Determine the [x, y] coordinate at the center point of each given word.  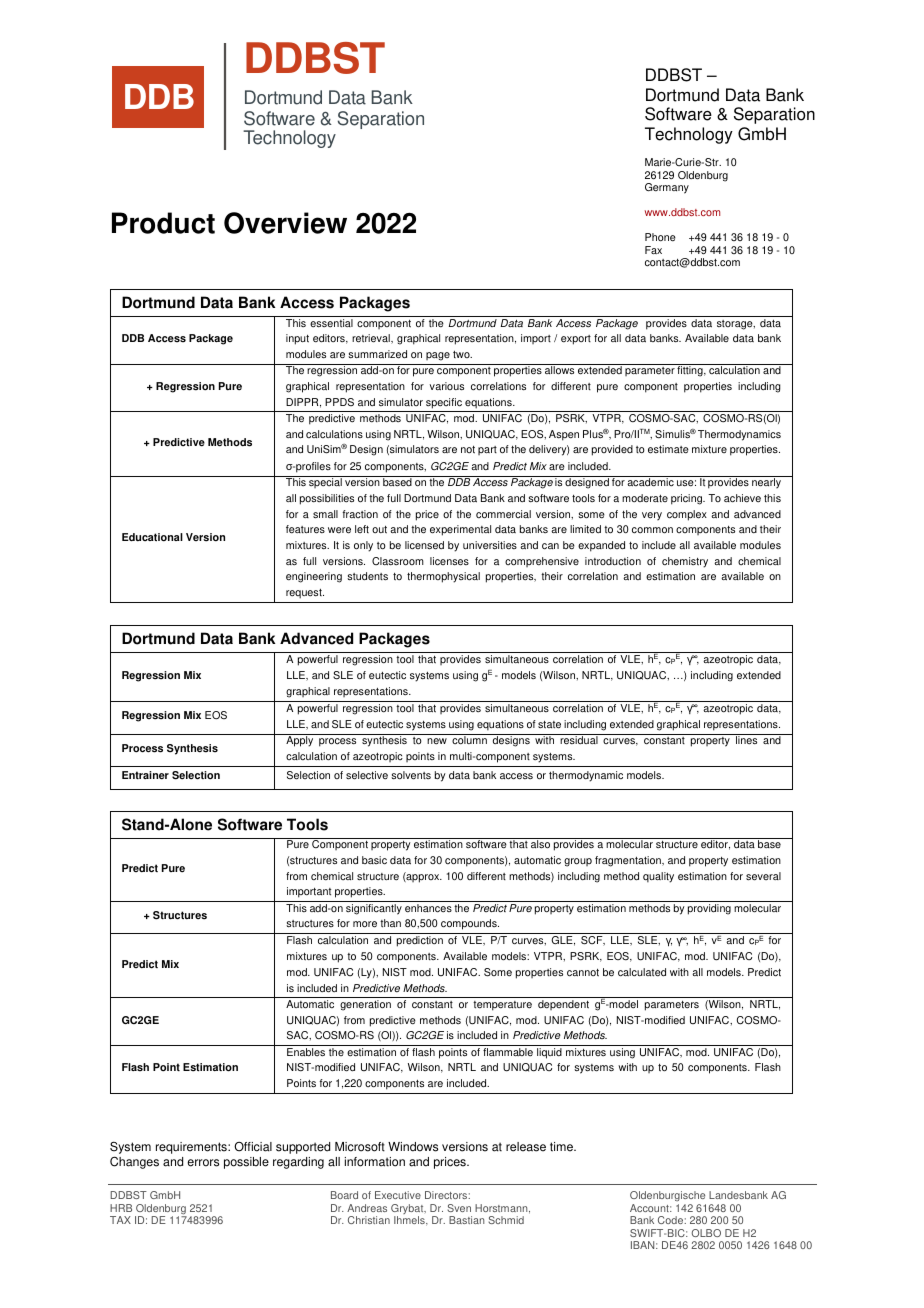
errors [203, 1163]
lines [747, 739]
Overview [285, 223]
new [437, 741]
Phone [660, 237]
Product [163, 223]
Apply [300, 740]
